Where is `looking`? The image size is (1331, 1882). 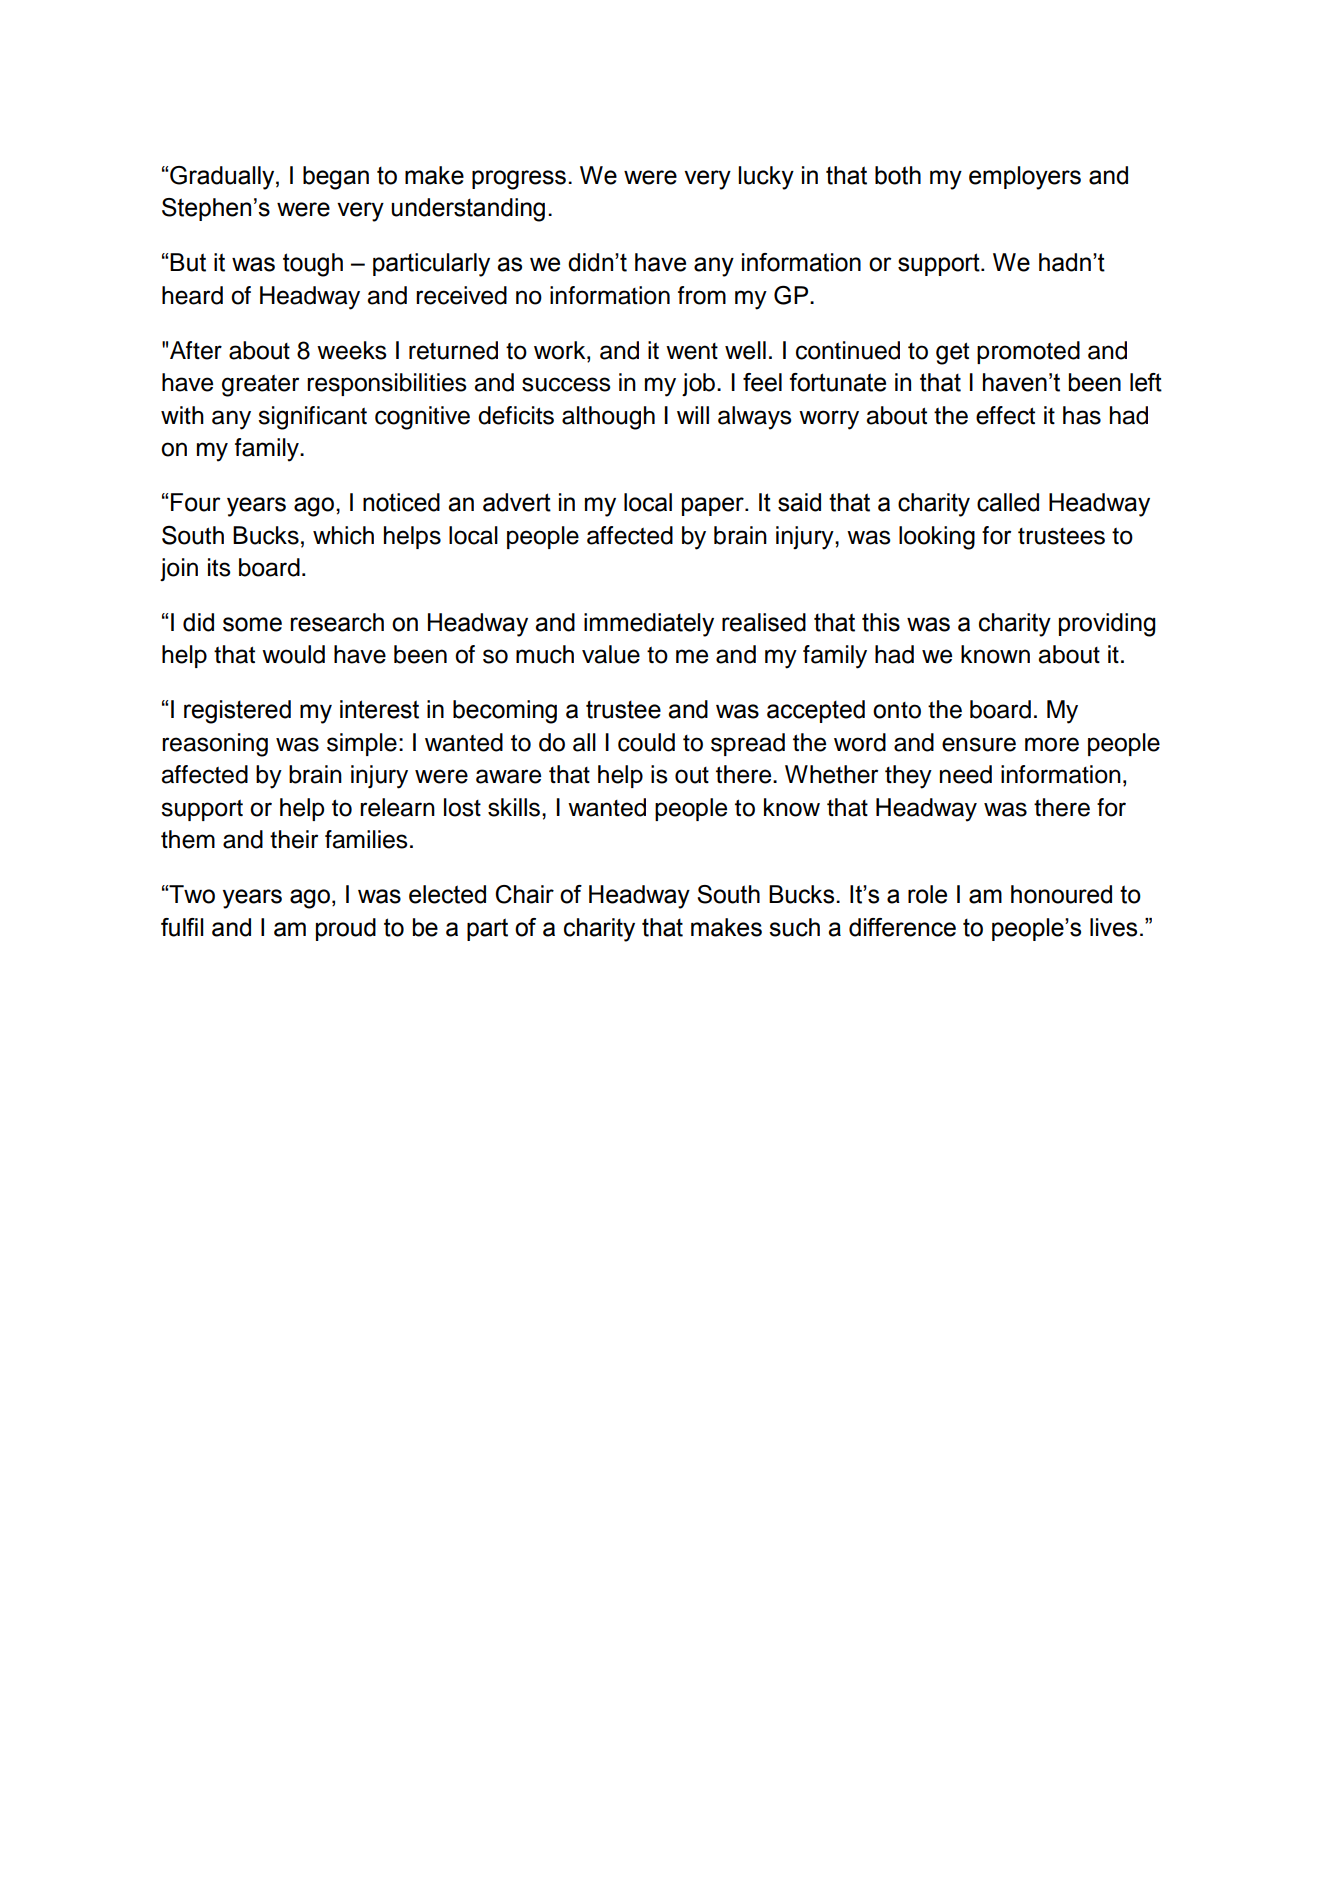 looking is located at coordinates (937, 538).
